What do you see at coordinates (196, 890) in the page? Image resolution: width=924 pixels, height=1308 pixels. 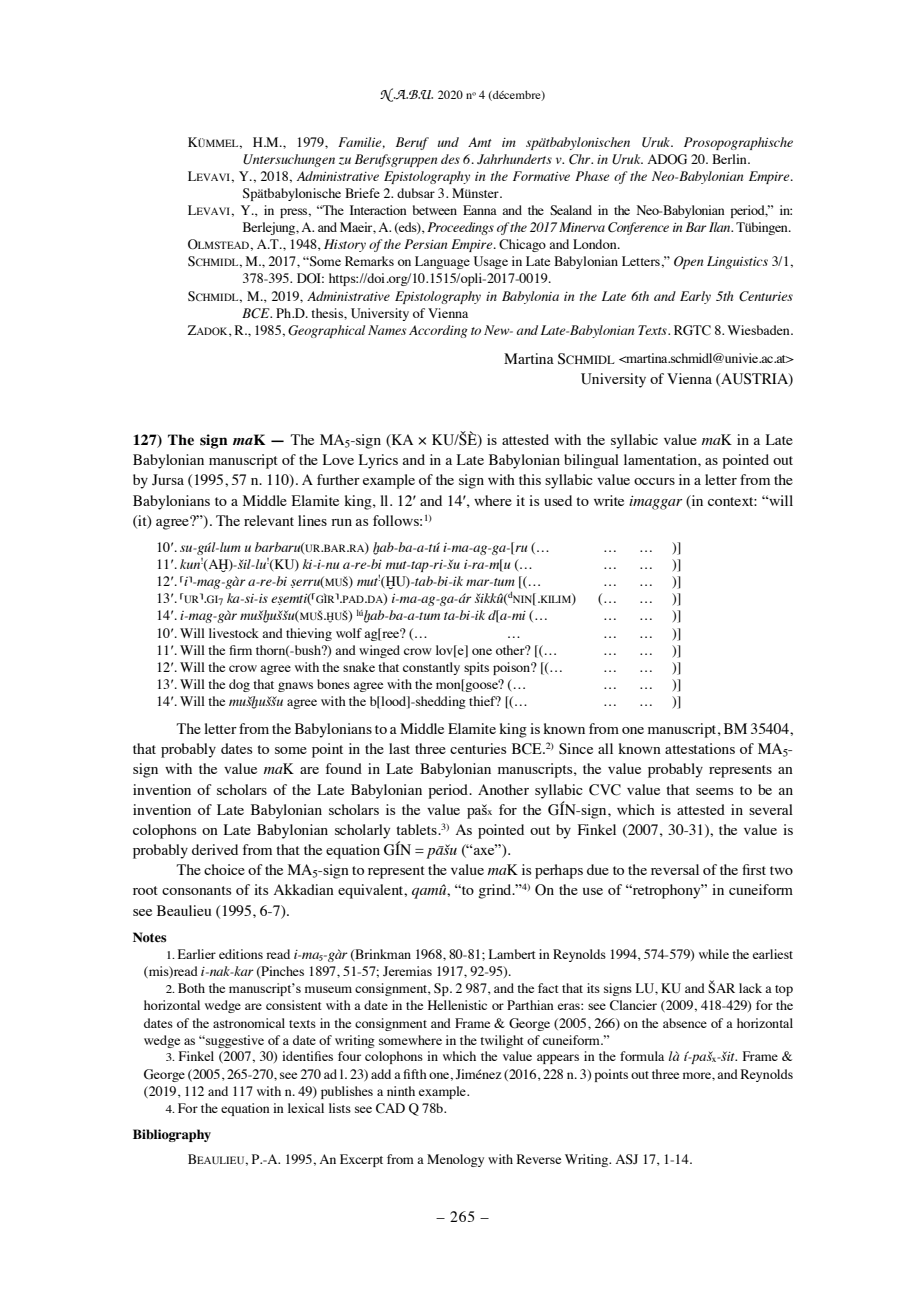 I see `consonants` at bounding box center [196, 890].
